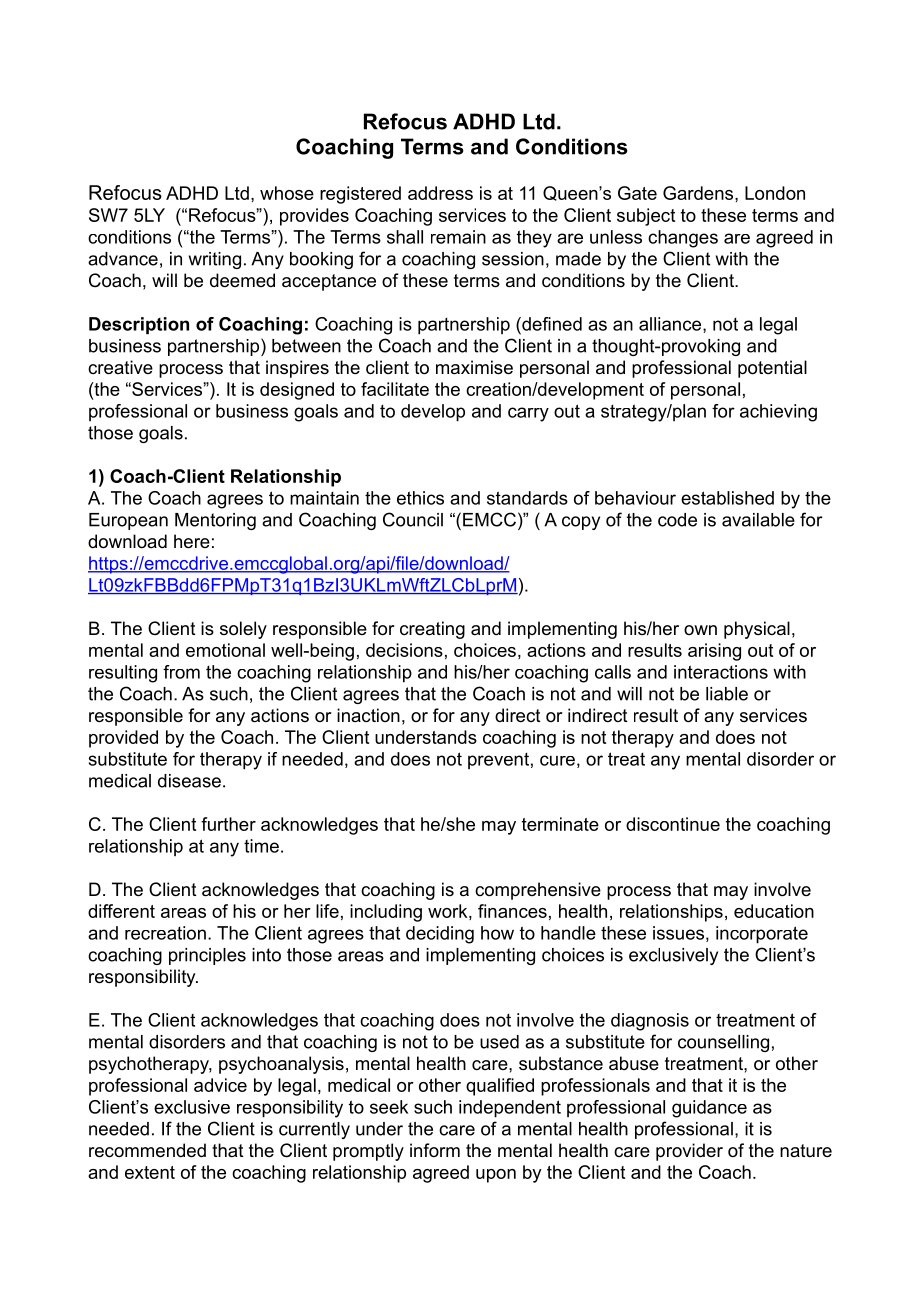  I want to click on writing, so click(215, 260).
